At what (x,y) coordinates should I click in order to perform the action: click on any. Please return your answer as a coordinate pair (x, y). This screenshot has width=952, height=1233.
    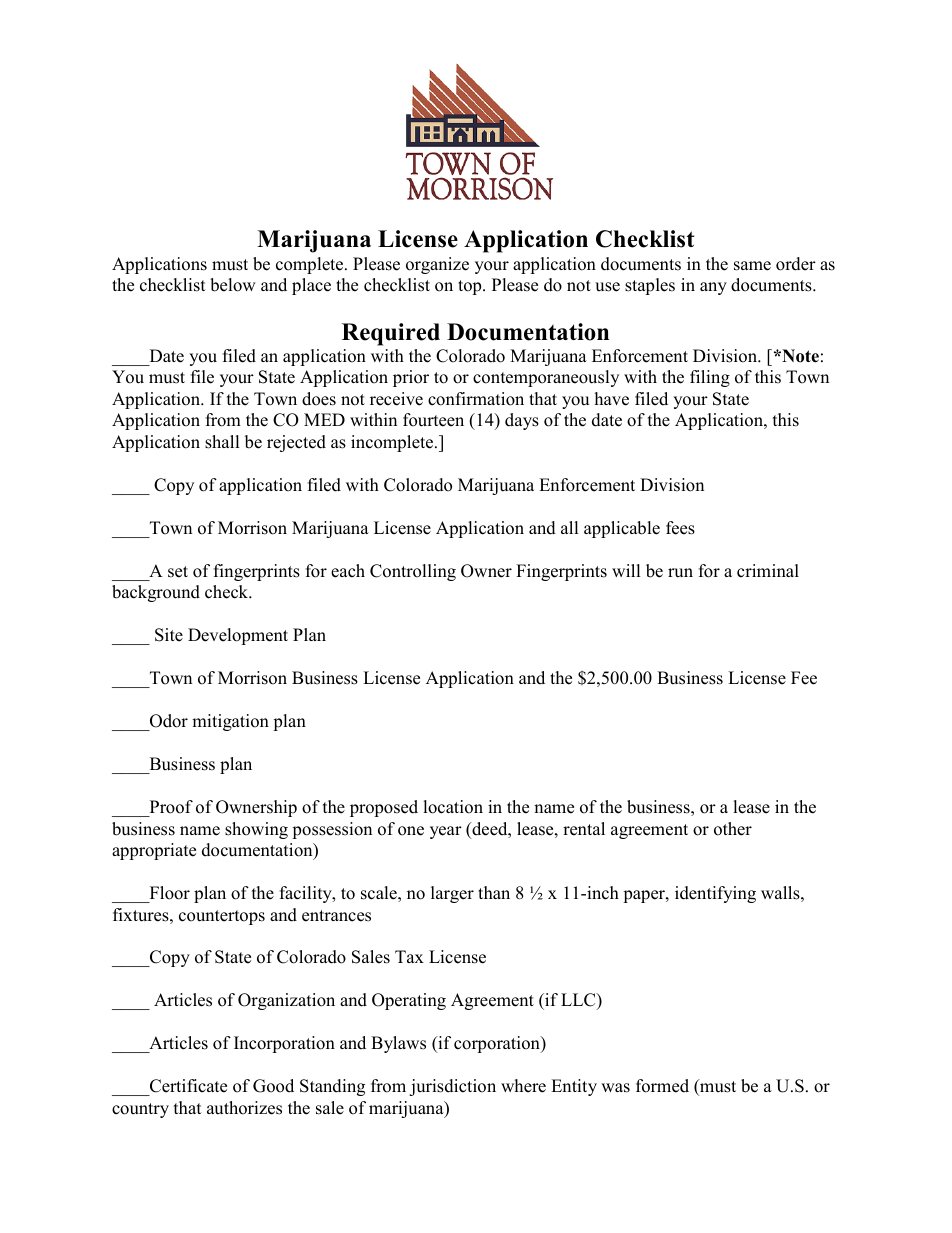
    Looking at the image, I should click on (713, 288).
